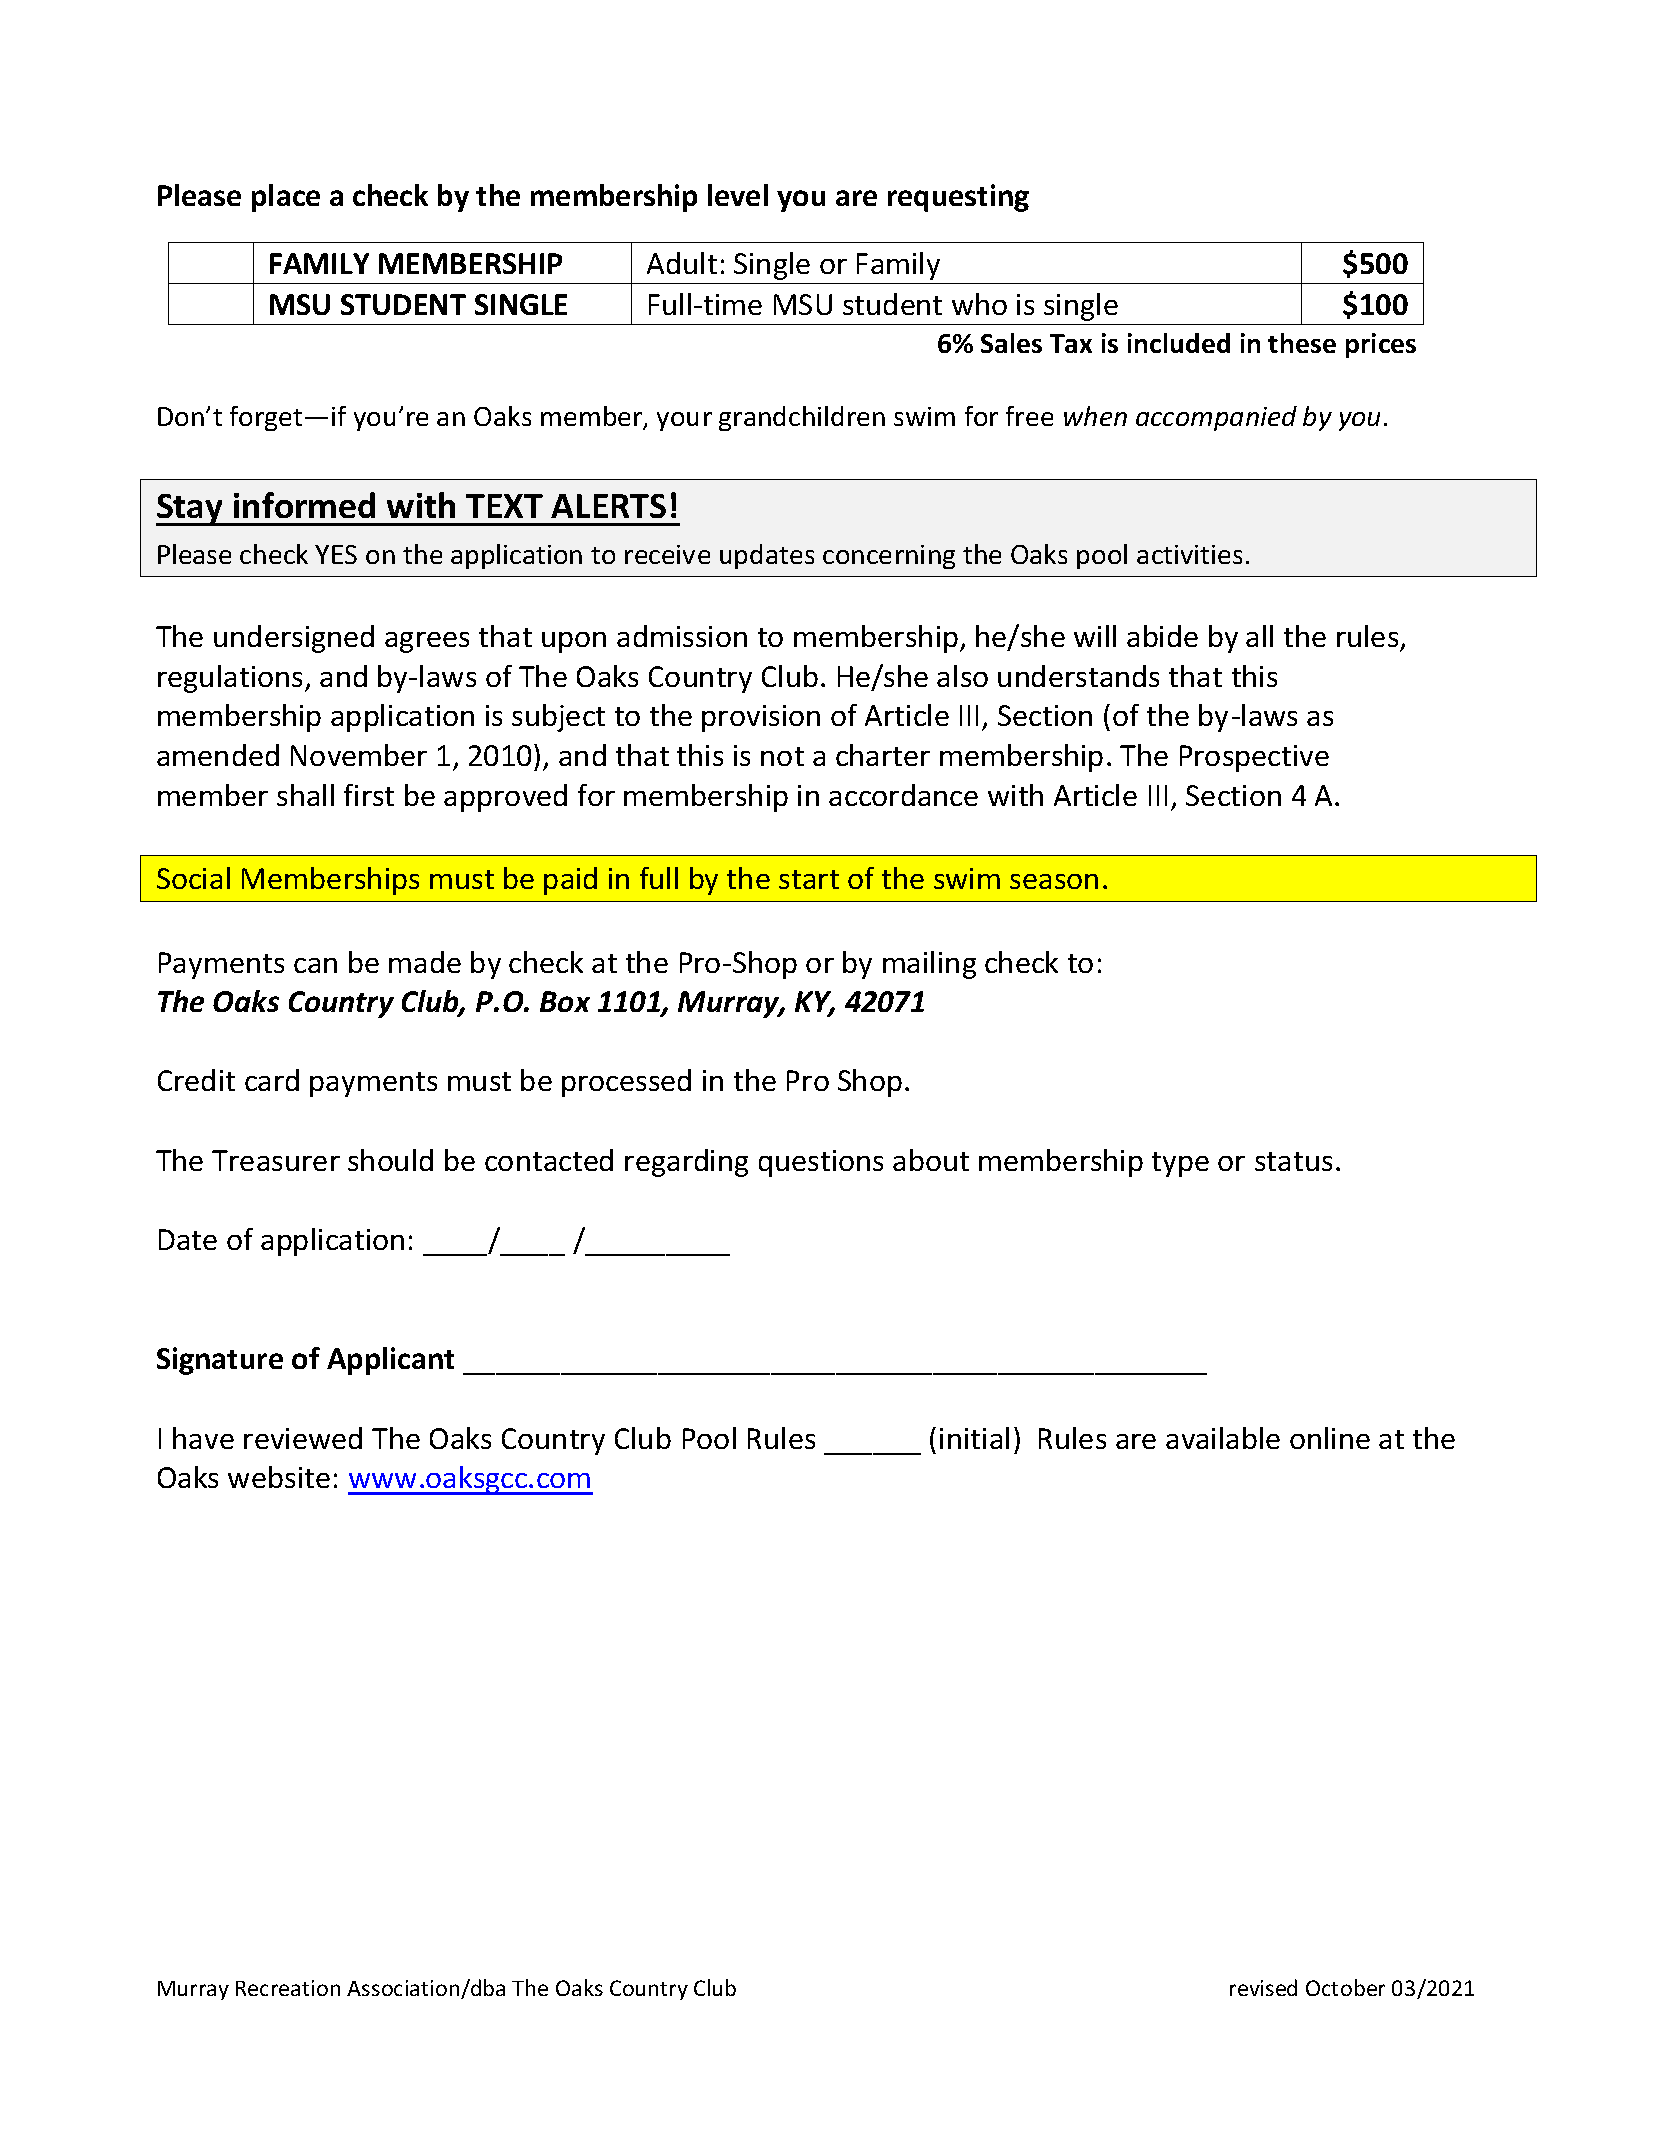 The height and width of the page is (2144, 1657). Describe the element at coordinates (1179, 343) in the page. I see `included` at that location.
